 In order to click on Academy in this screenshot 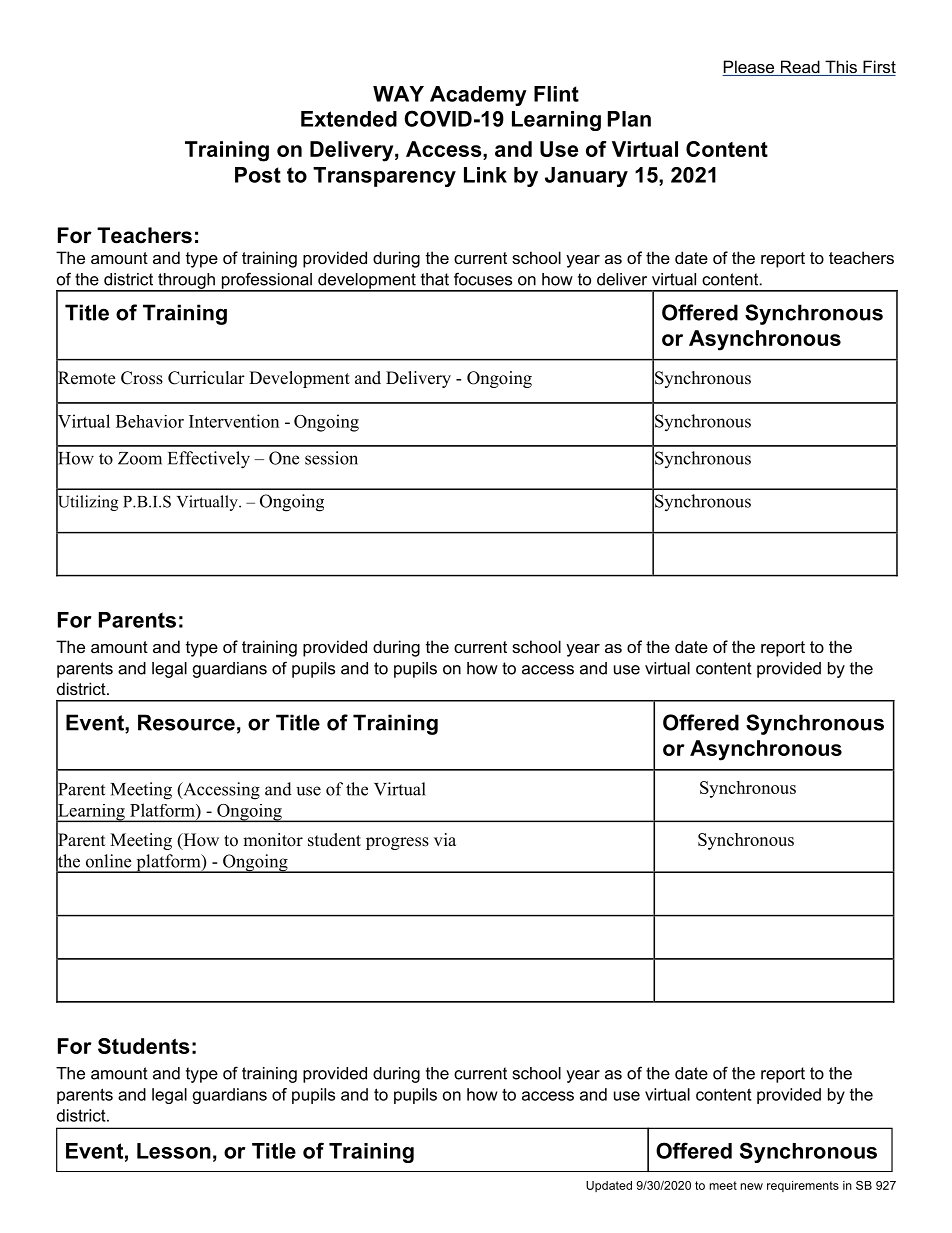, I will do `click(478, 96)`.
